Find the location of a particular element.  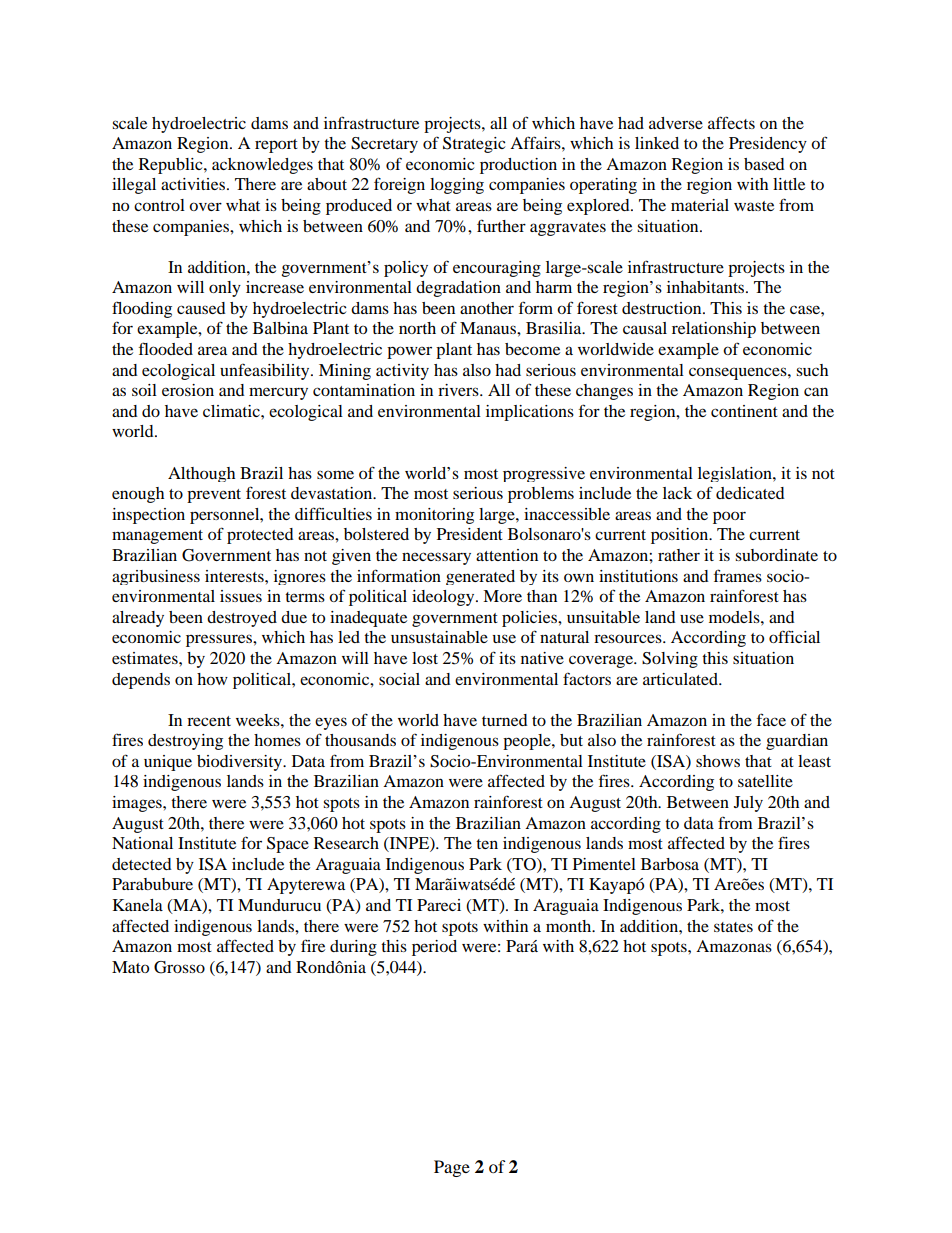

legislation is located at coordinates (736, 474).
